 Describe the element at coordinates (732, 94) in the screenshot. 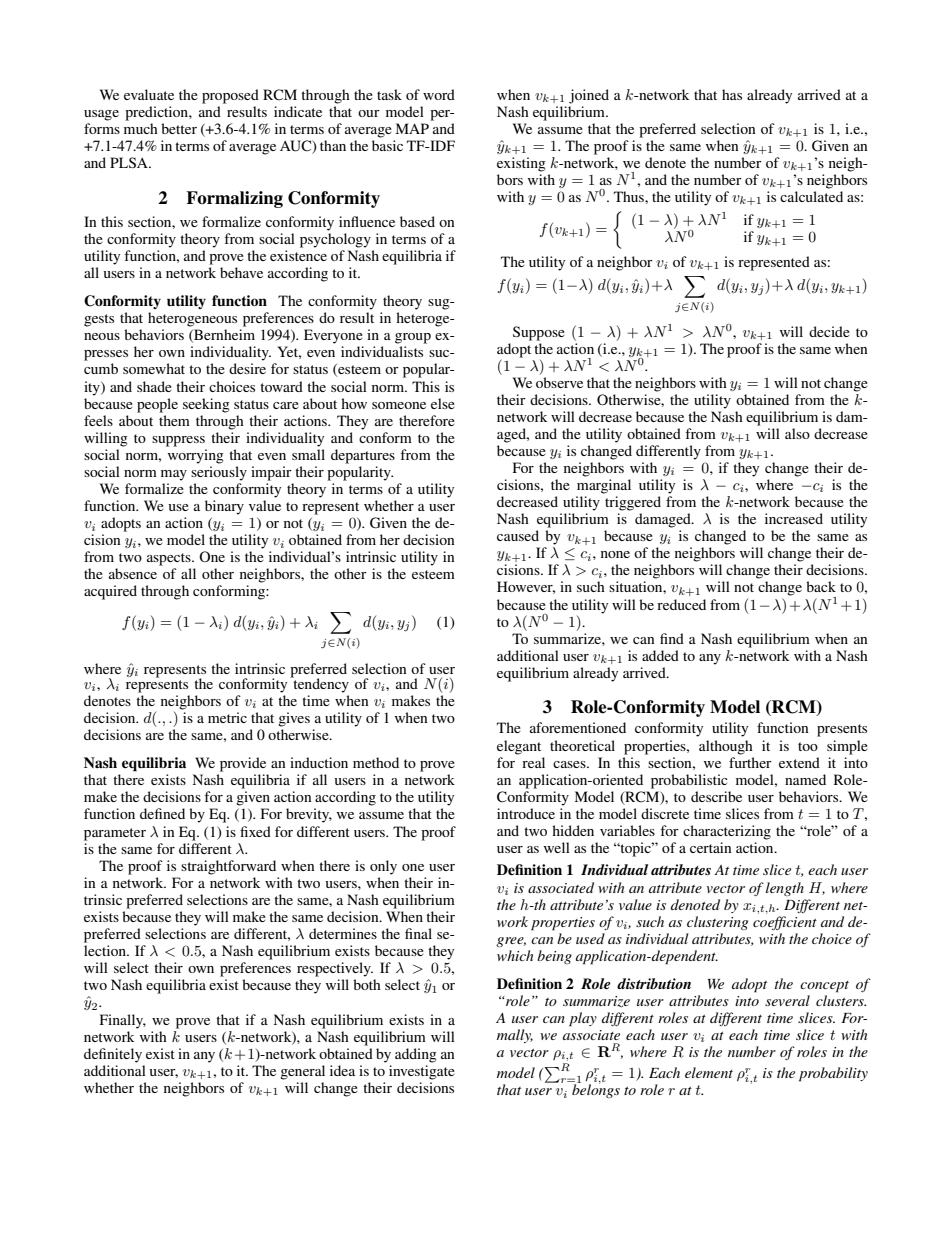

I see `has` at that location.
